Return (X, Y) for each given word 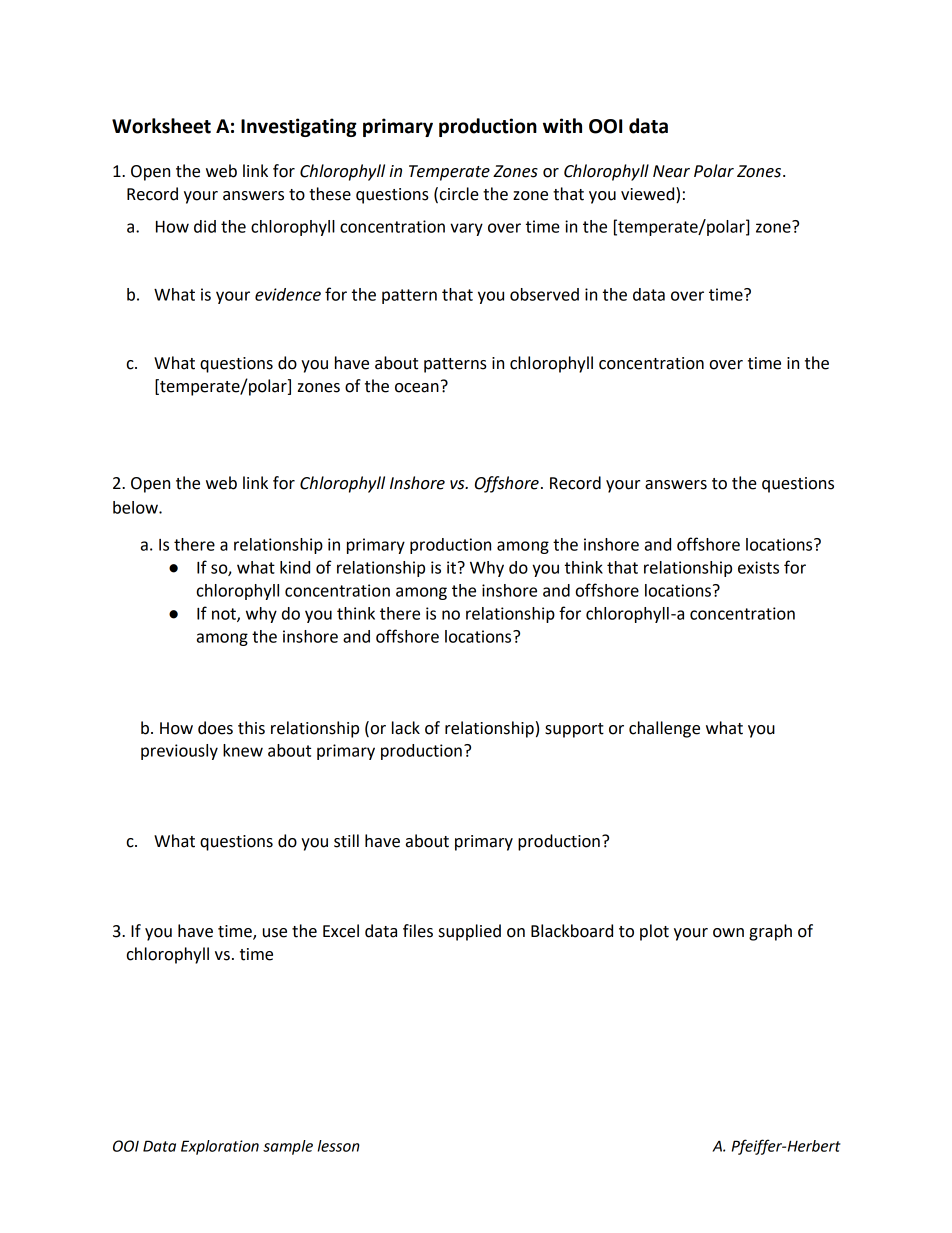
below (136, 507)
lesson (339, 1146)
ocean (417, 388)
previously (179, 752)
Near (671, 171)
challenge (664, 729)
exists (758, 567)
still (346, 841)
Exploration (220, 1147)
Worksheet (161, 126)
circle (459, 194)
